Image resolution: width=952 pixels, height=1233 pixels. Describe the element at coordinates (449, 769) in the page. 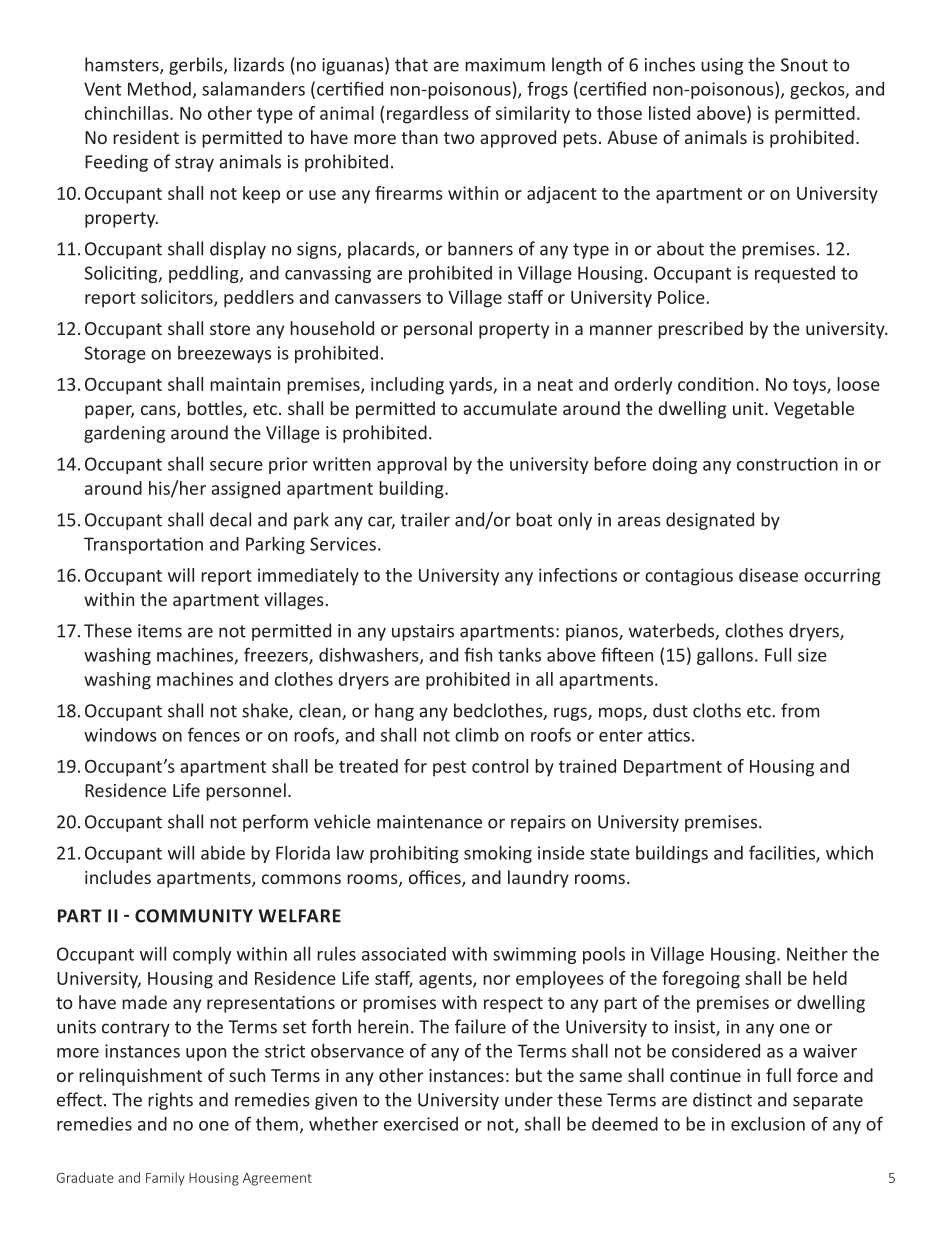

I see `pest` at that location.
